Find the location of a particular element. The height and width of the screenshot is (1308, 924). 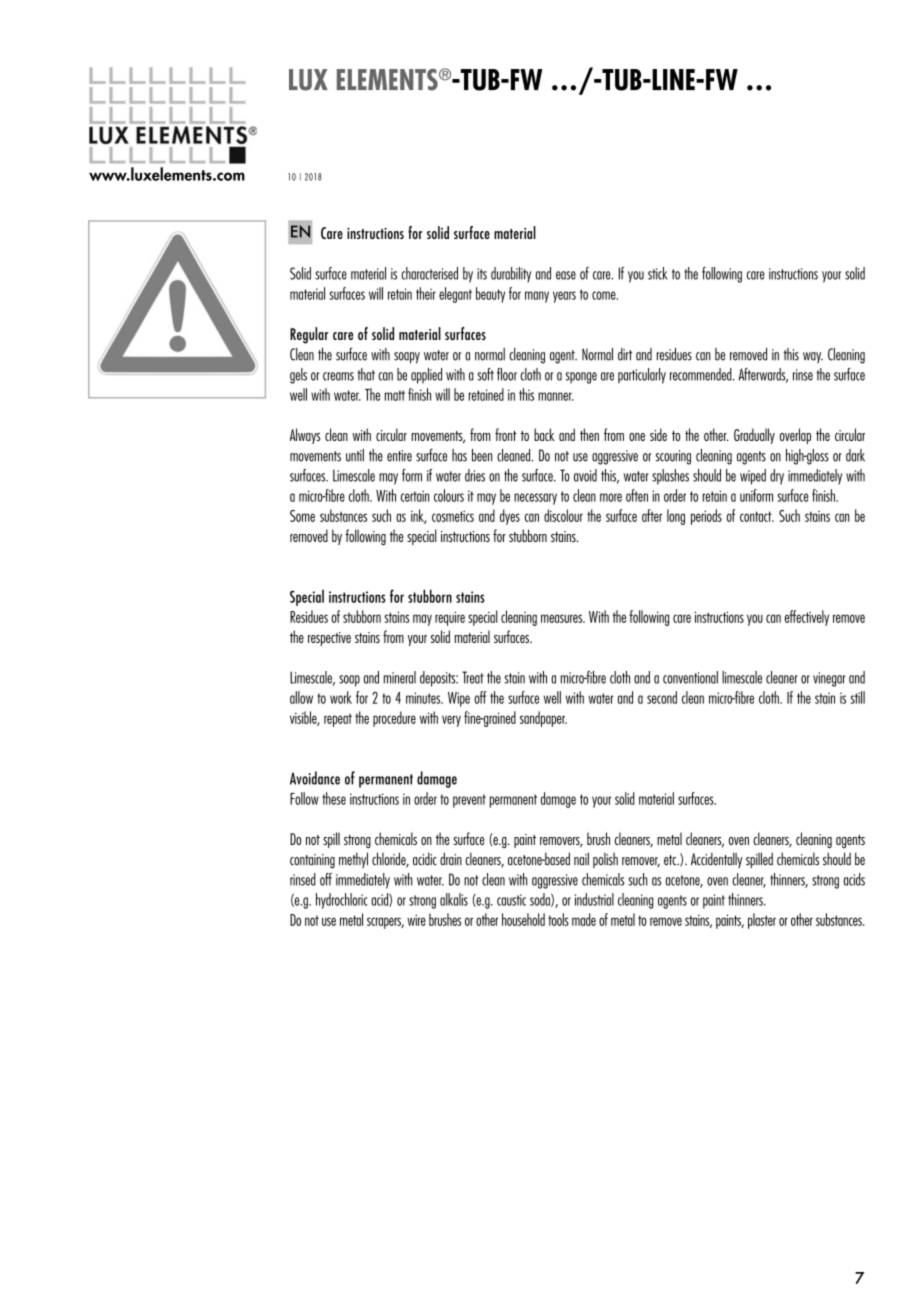

stick is located at coordinates (658, 273).
